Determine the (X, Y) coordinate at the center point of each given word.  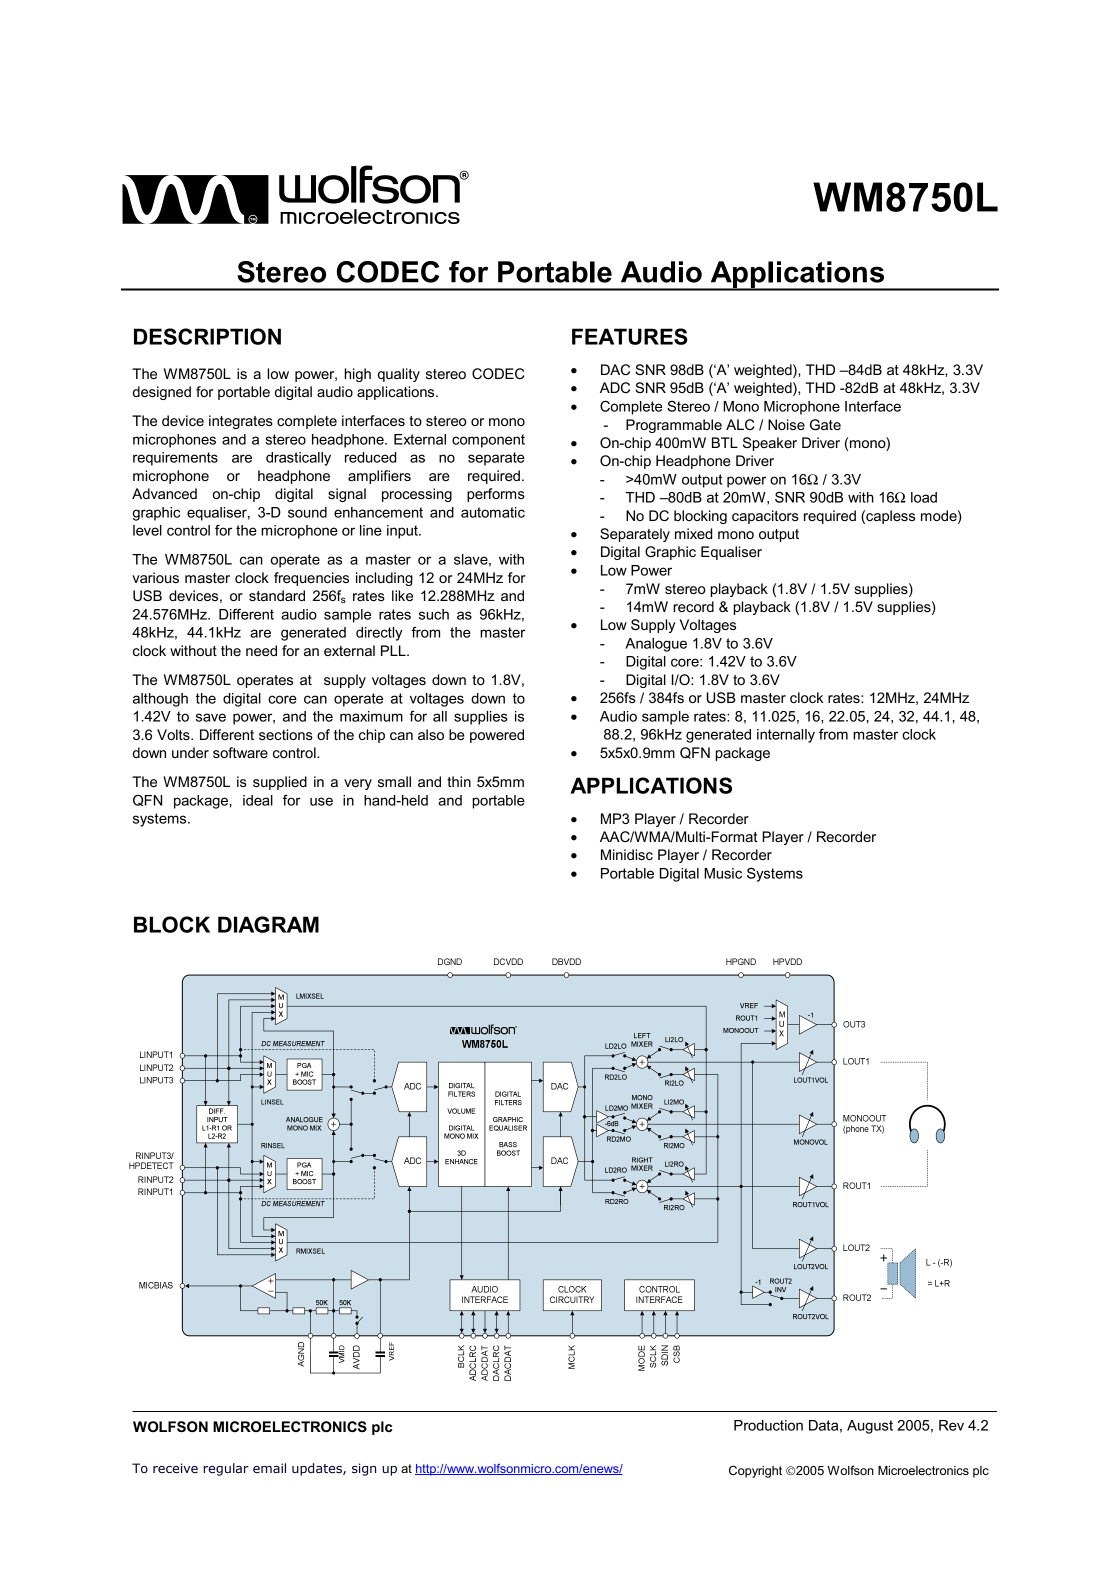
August (870, 1427)
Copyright (755, 1471)
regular (226, 1469)
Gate (825, 424)
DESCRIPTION (207, 336)
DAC (615, 369)
